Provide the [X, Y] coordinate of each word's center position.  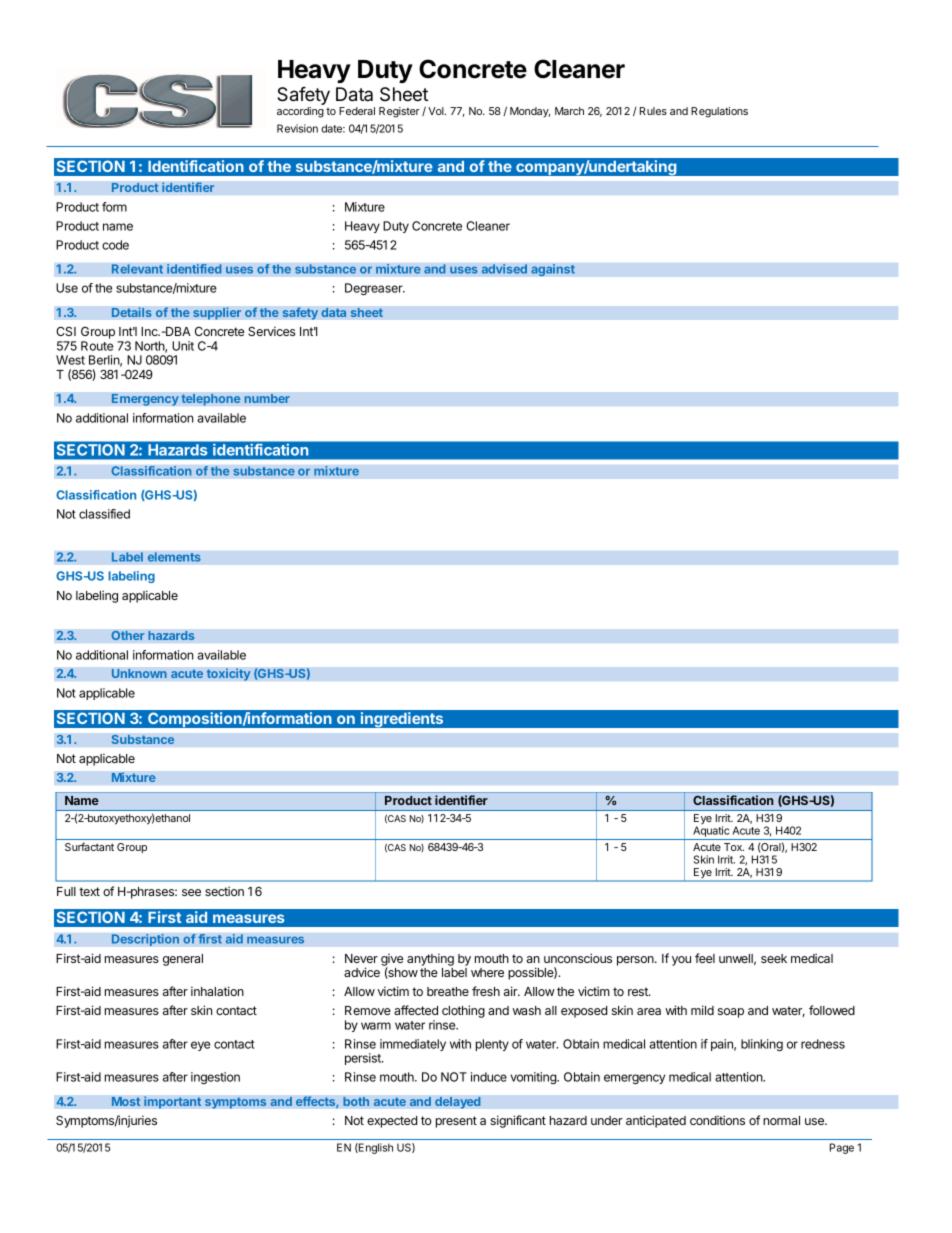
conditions [717, 1120]
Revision [297, 128]
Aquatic [711, 833]
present [456, 1122]
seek [774, 958]
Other [128, 635]
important [173, 1102]
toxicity [228, 674]
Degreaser [375, 289]
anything [430, 959]
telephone [211, 399]
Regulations [719, 112]
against [553, 270]
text [89, 891]
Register [399, 112]
